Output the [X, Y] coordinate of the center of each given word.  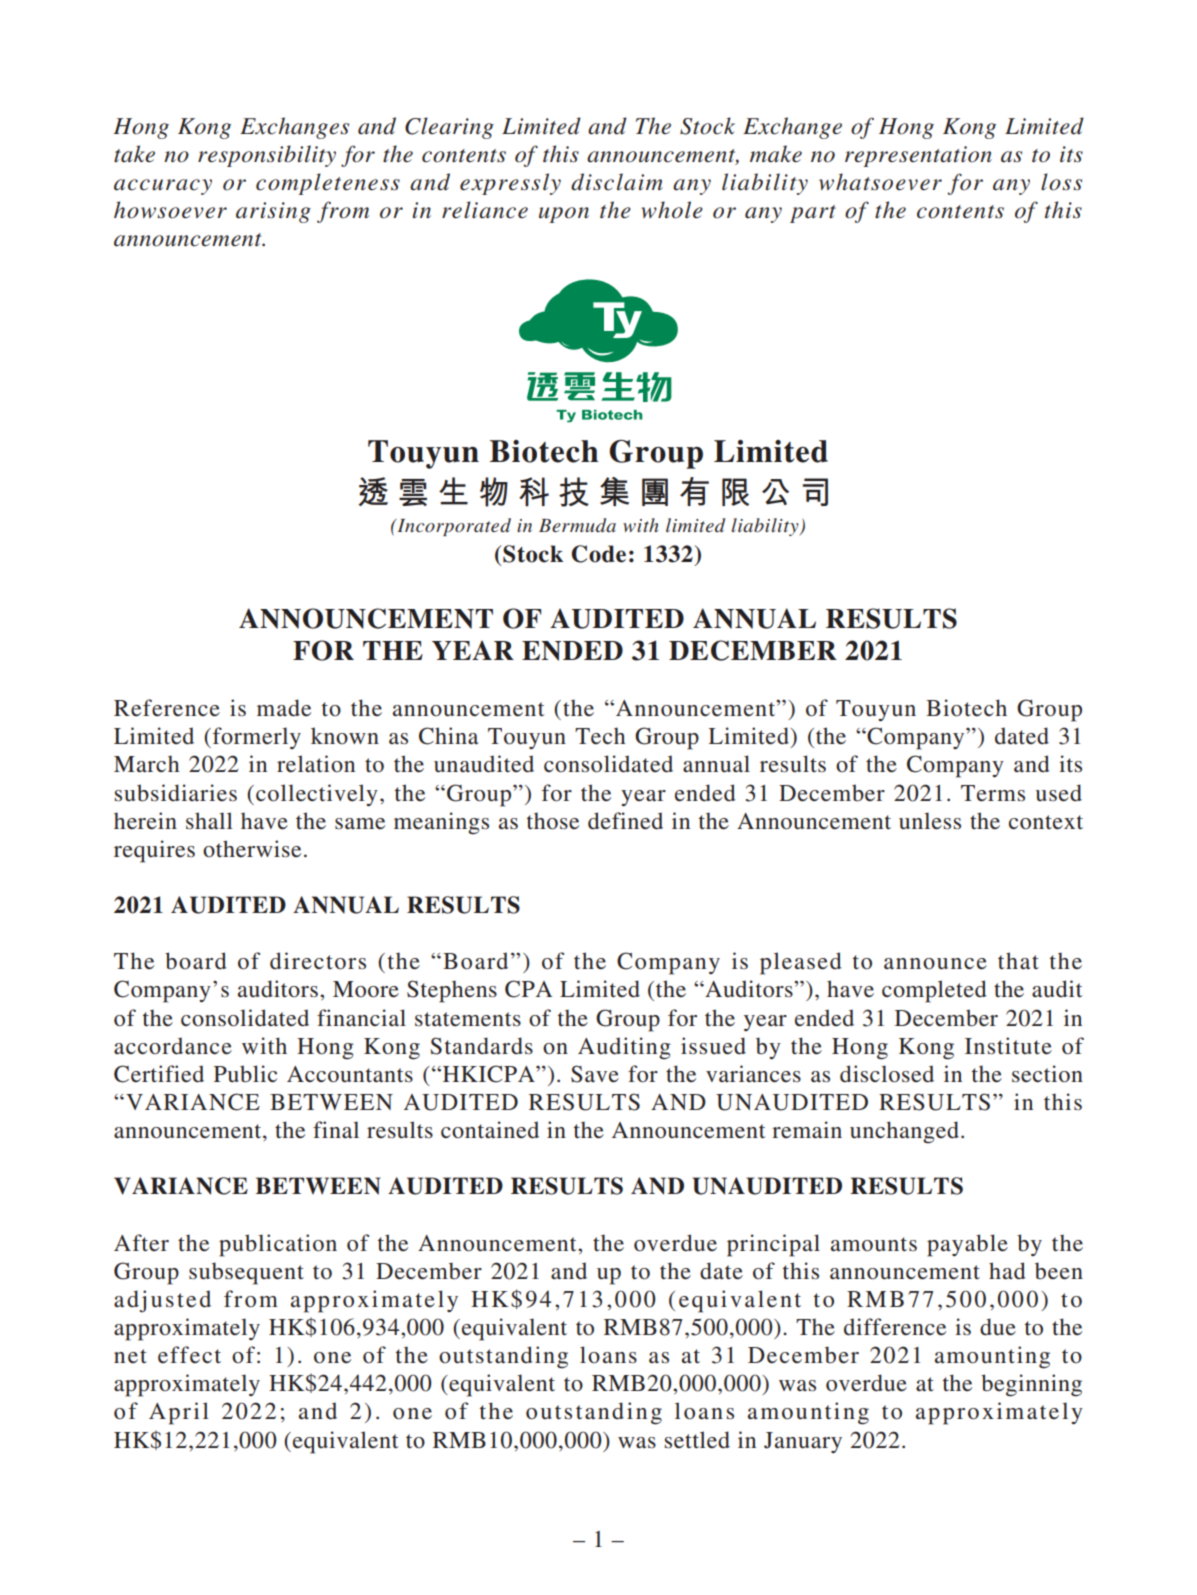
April [179, 1413]
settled [697, 1440]
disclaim [617, 182]
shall [209, 820]
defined [625, 821]
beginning [1031, 1385]
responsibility [267, 156]
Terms [993, 793]
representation [918, 156]
